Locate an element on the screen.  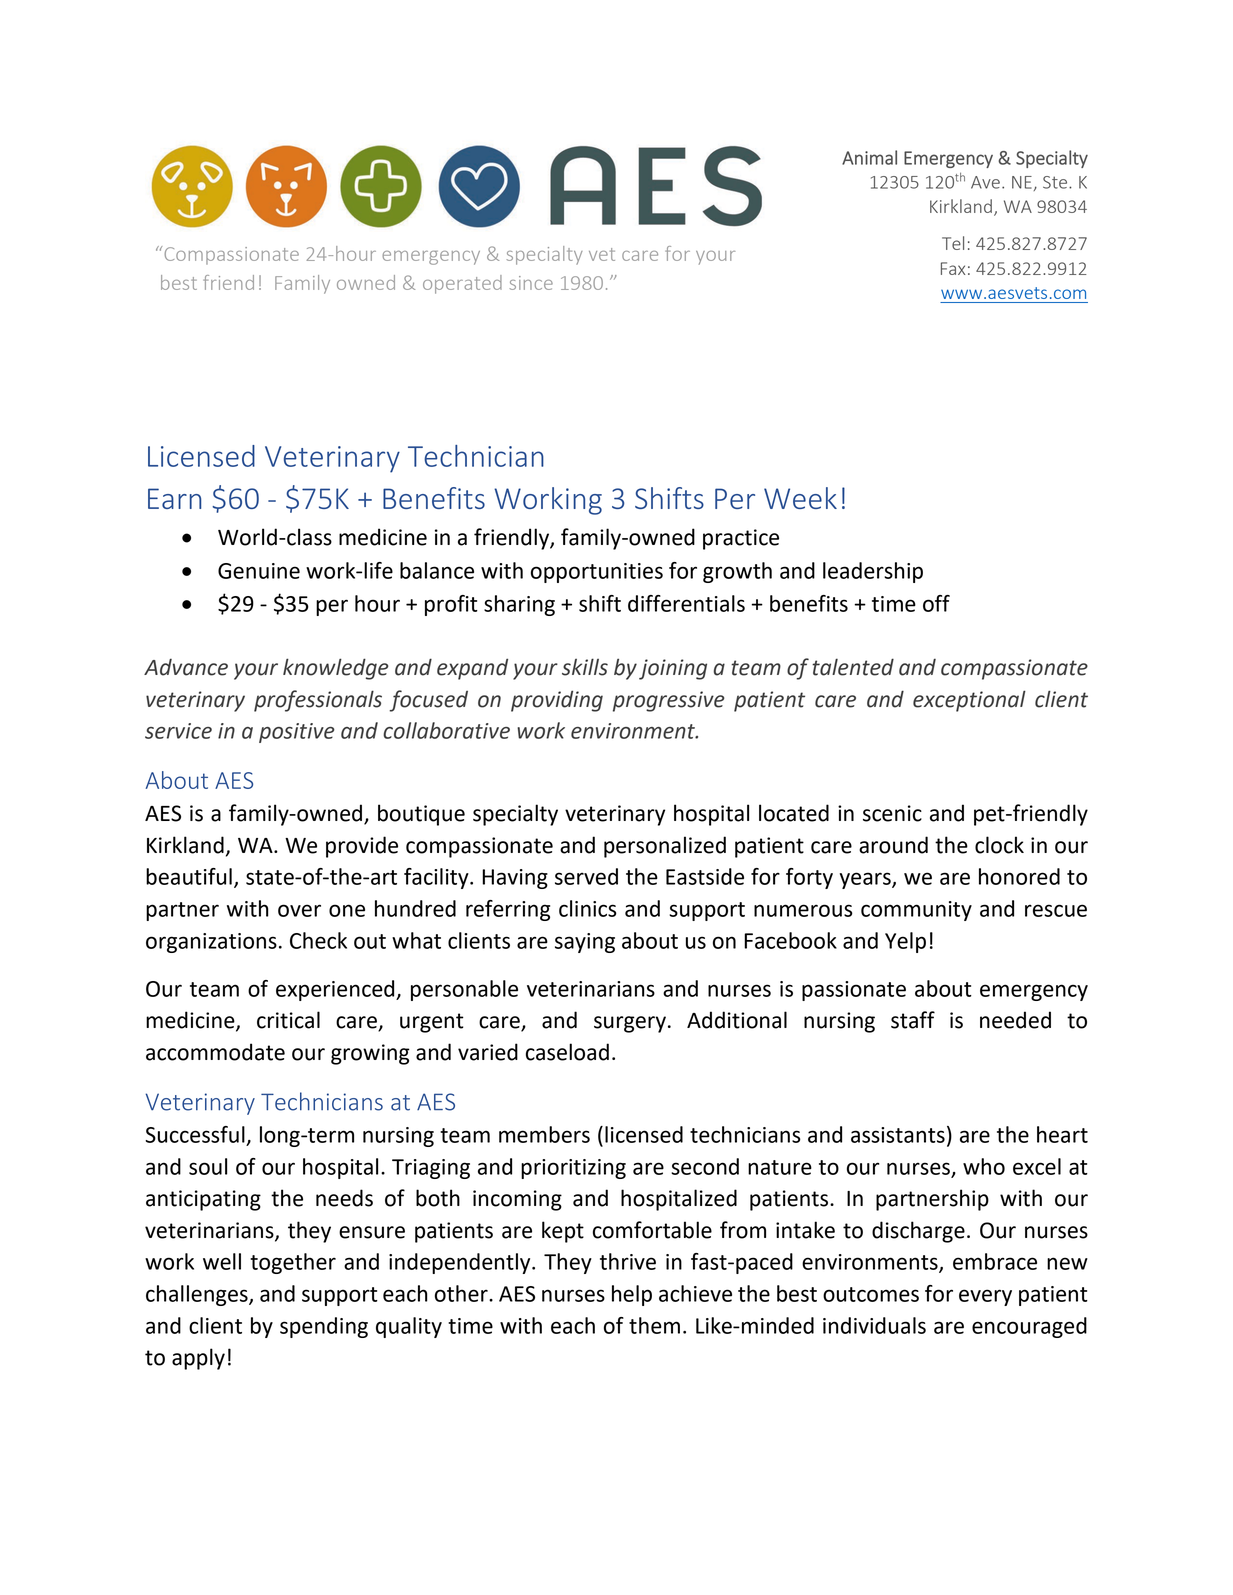
spending is located at coordinates (324, 1327).
